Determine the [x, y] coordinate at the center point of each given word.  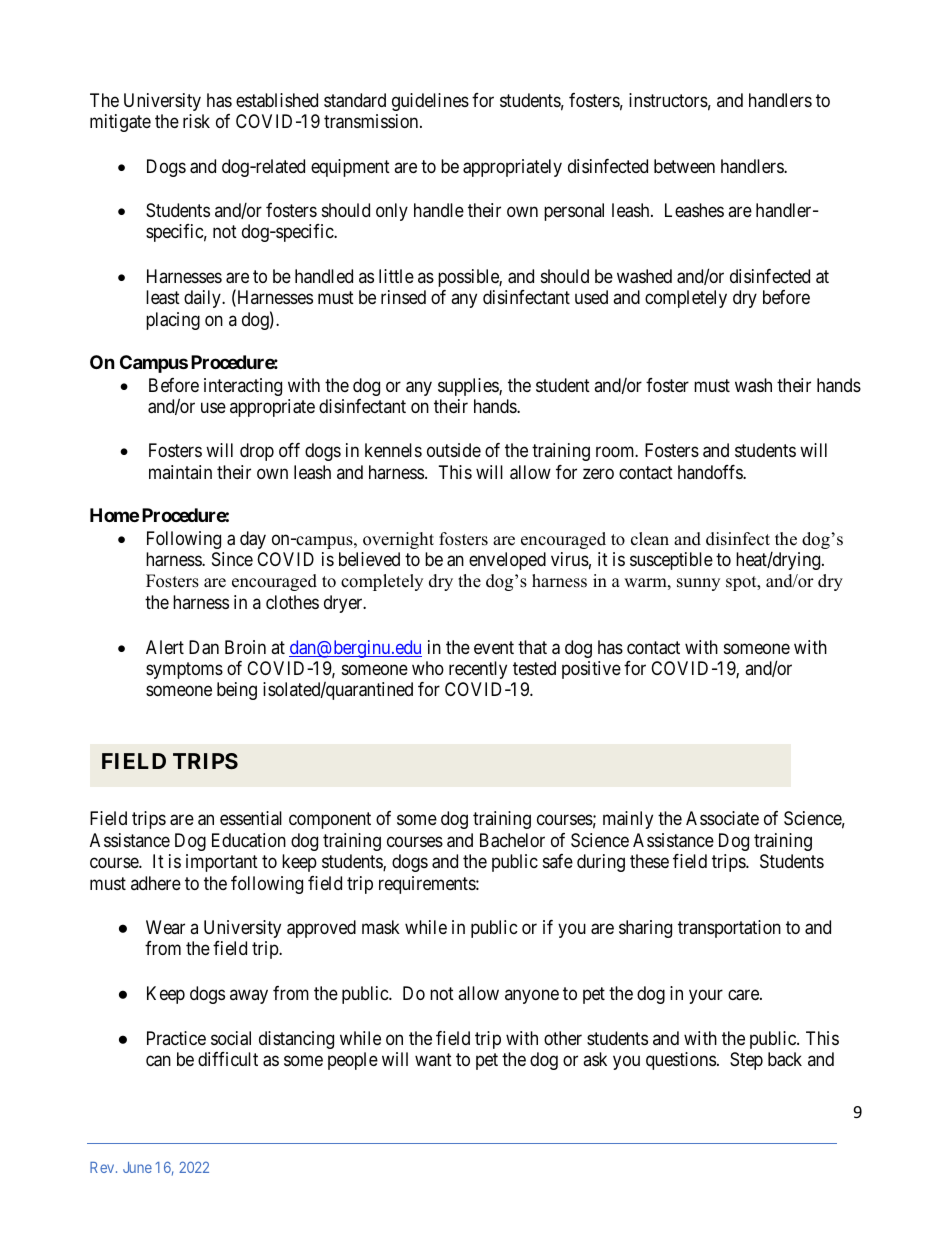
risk [196, 121]
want [433, 1059]
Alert [165, 647]
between [684, 166]
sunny [698, 584]
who [428, 668]
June [137, 1167]
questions [681, 1061]
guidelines [430, 102]
